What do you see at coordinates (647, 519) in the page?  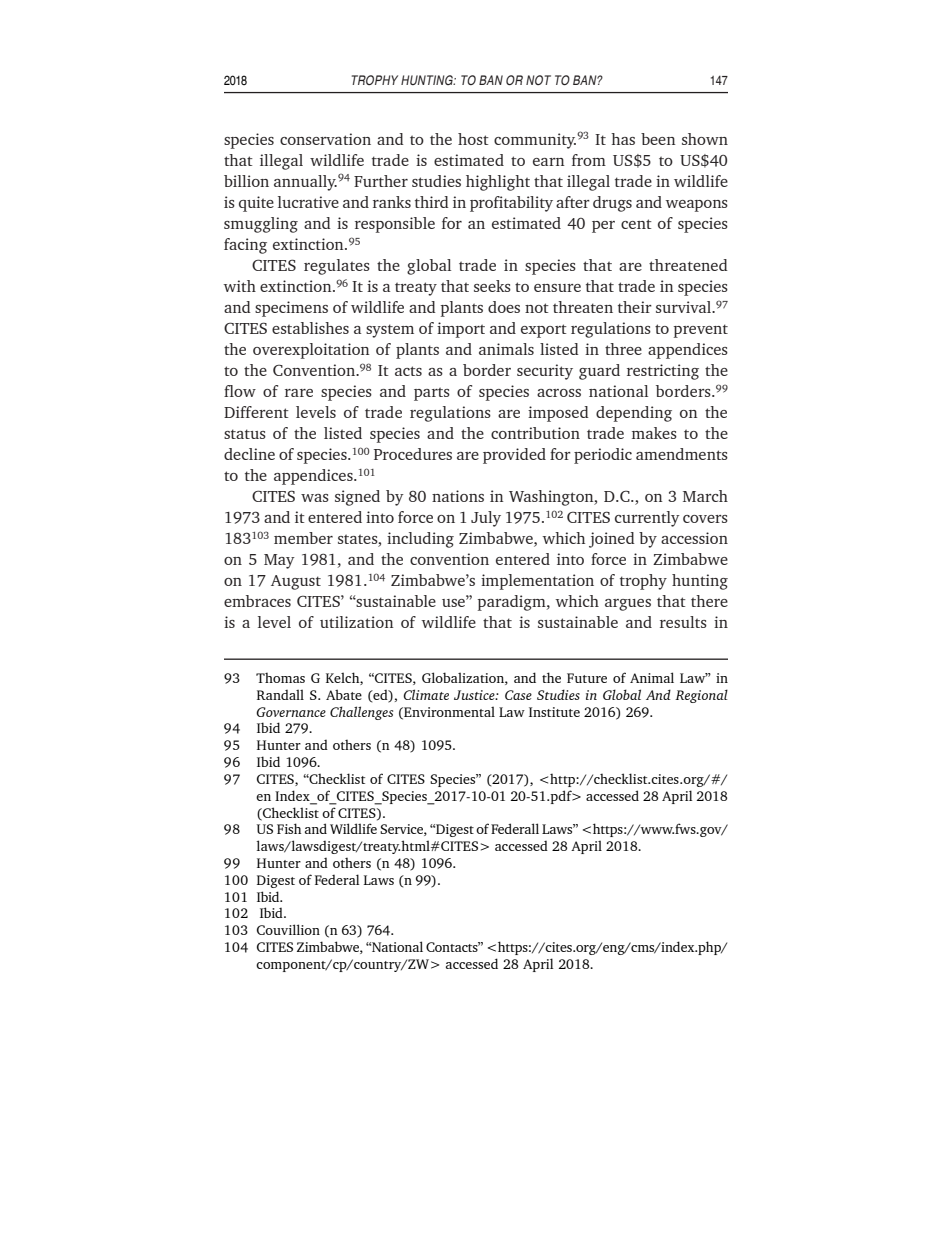 I see `currently` at bounding box center [647, 519].
